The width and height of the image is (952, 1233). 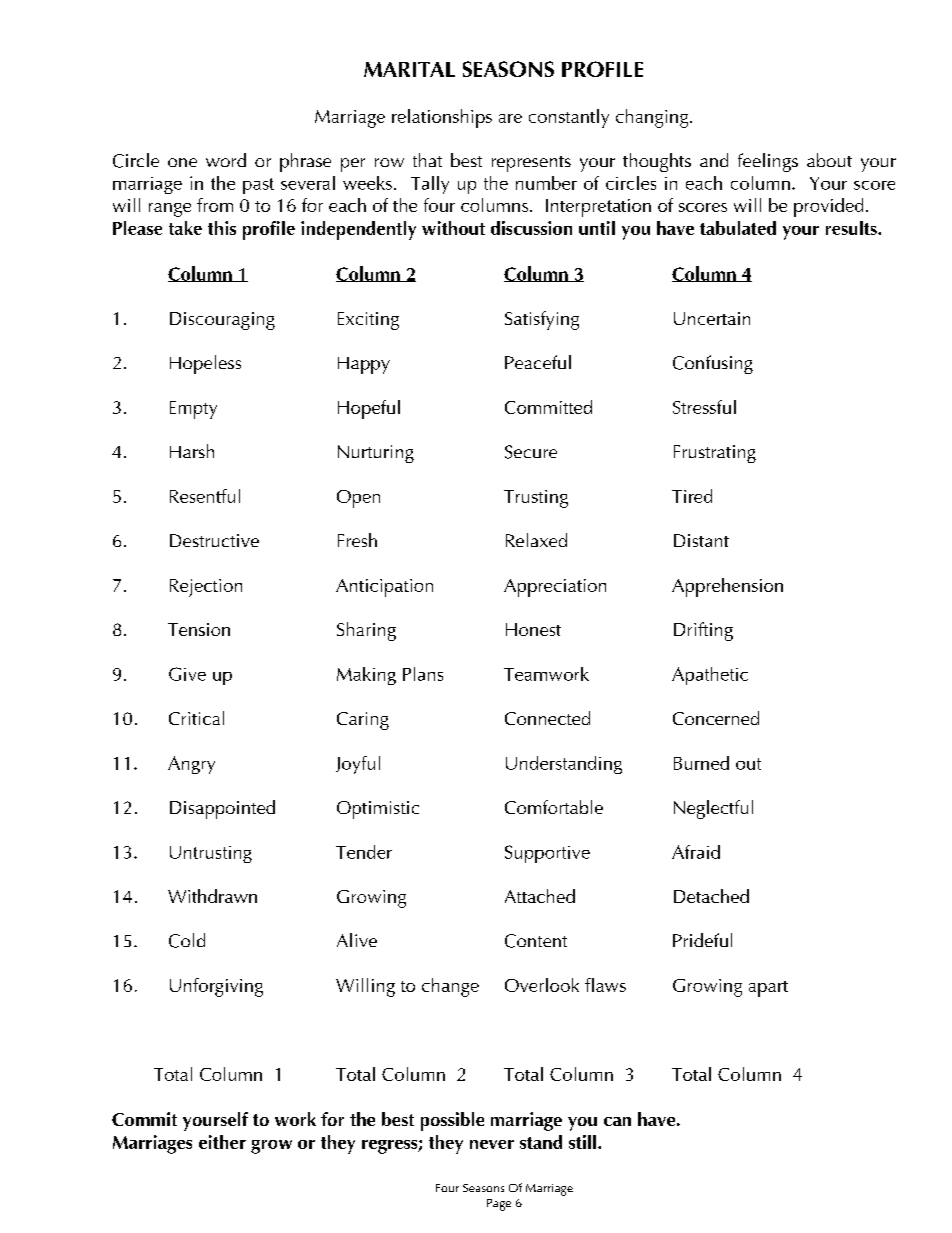 I want to click on Honest, so click(x=533, y=629).
